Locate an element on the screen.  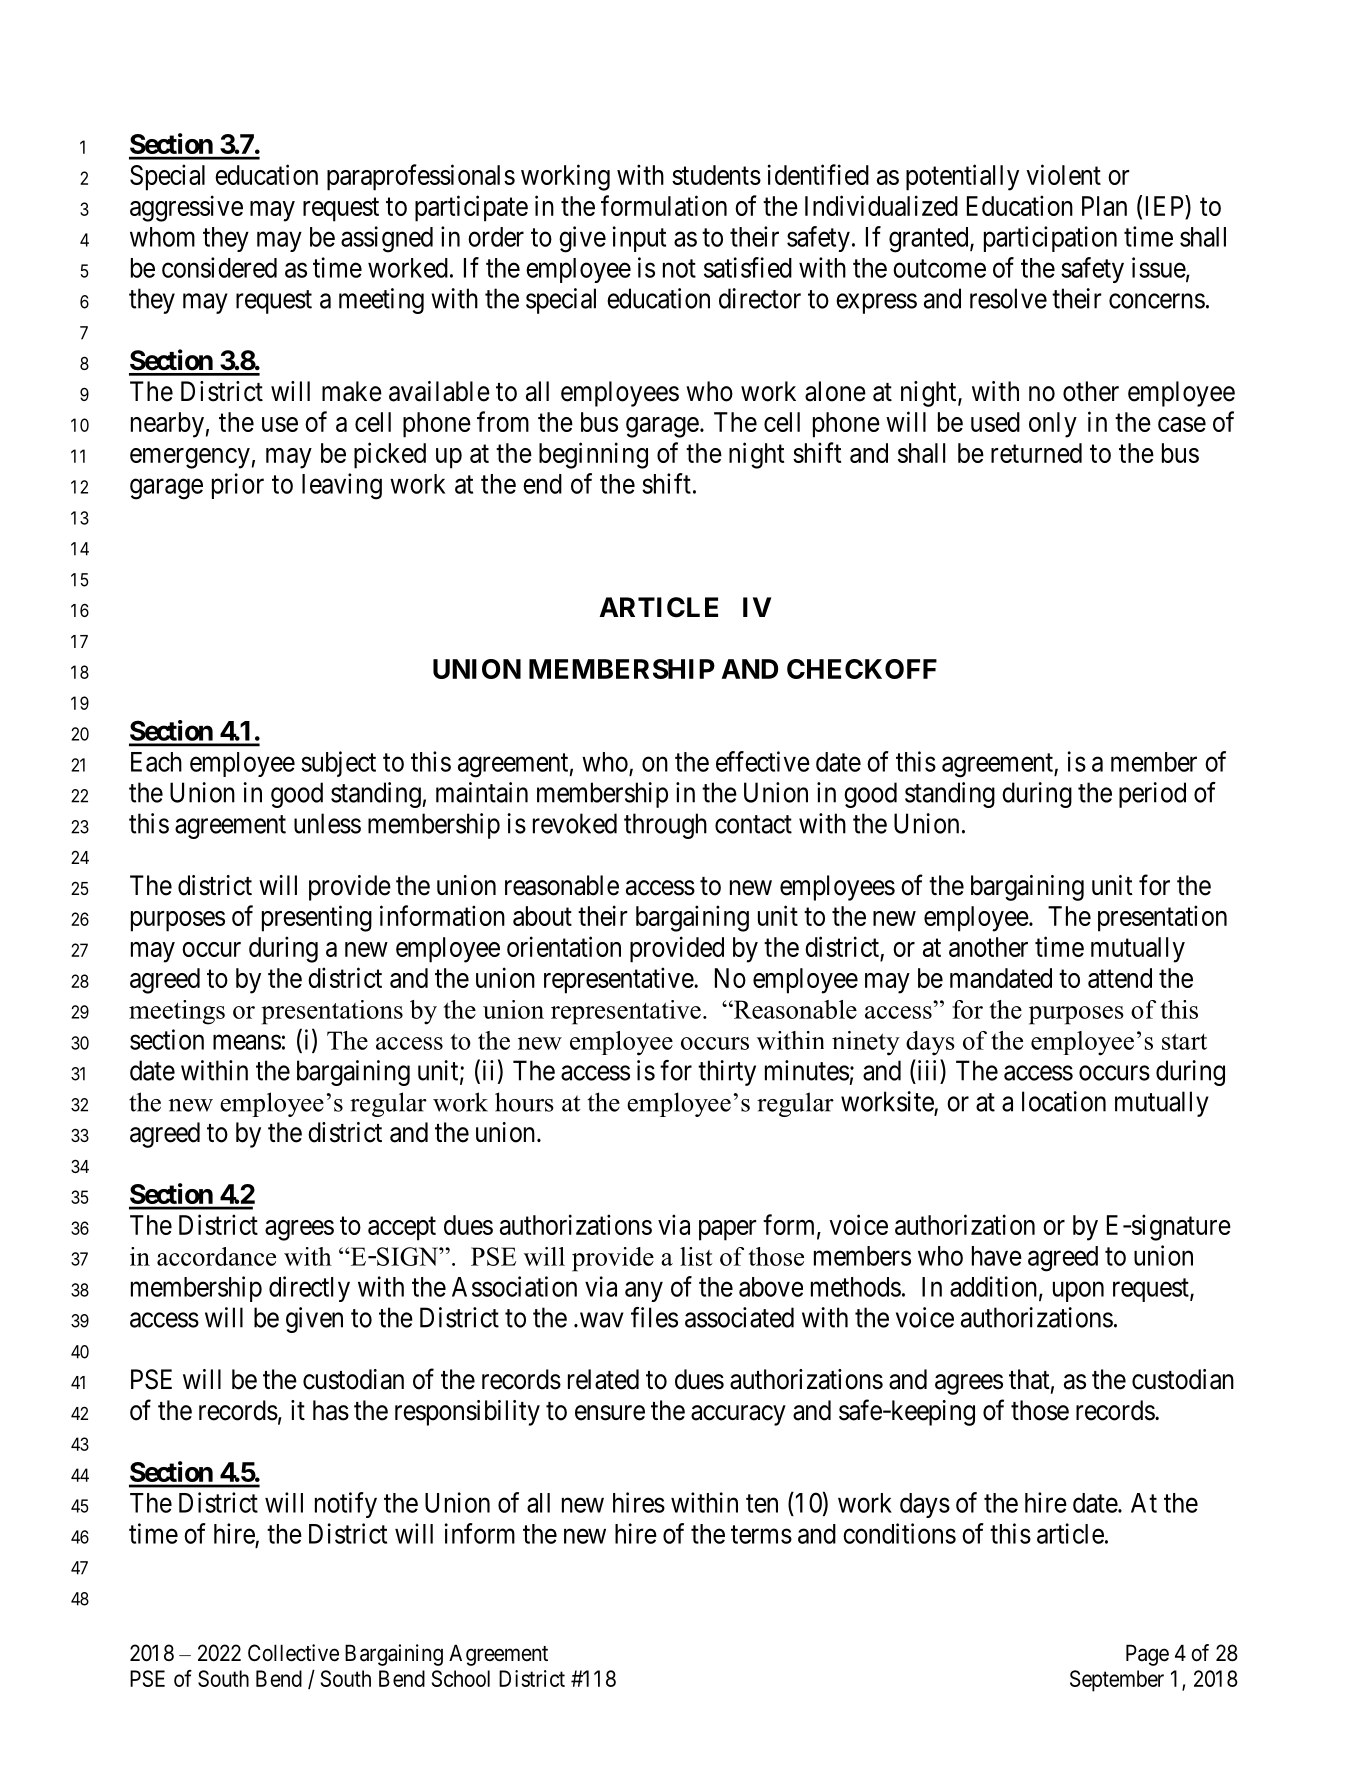
orientation is located at coordinates (564, 946).
